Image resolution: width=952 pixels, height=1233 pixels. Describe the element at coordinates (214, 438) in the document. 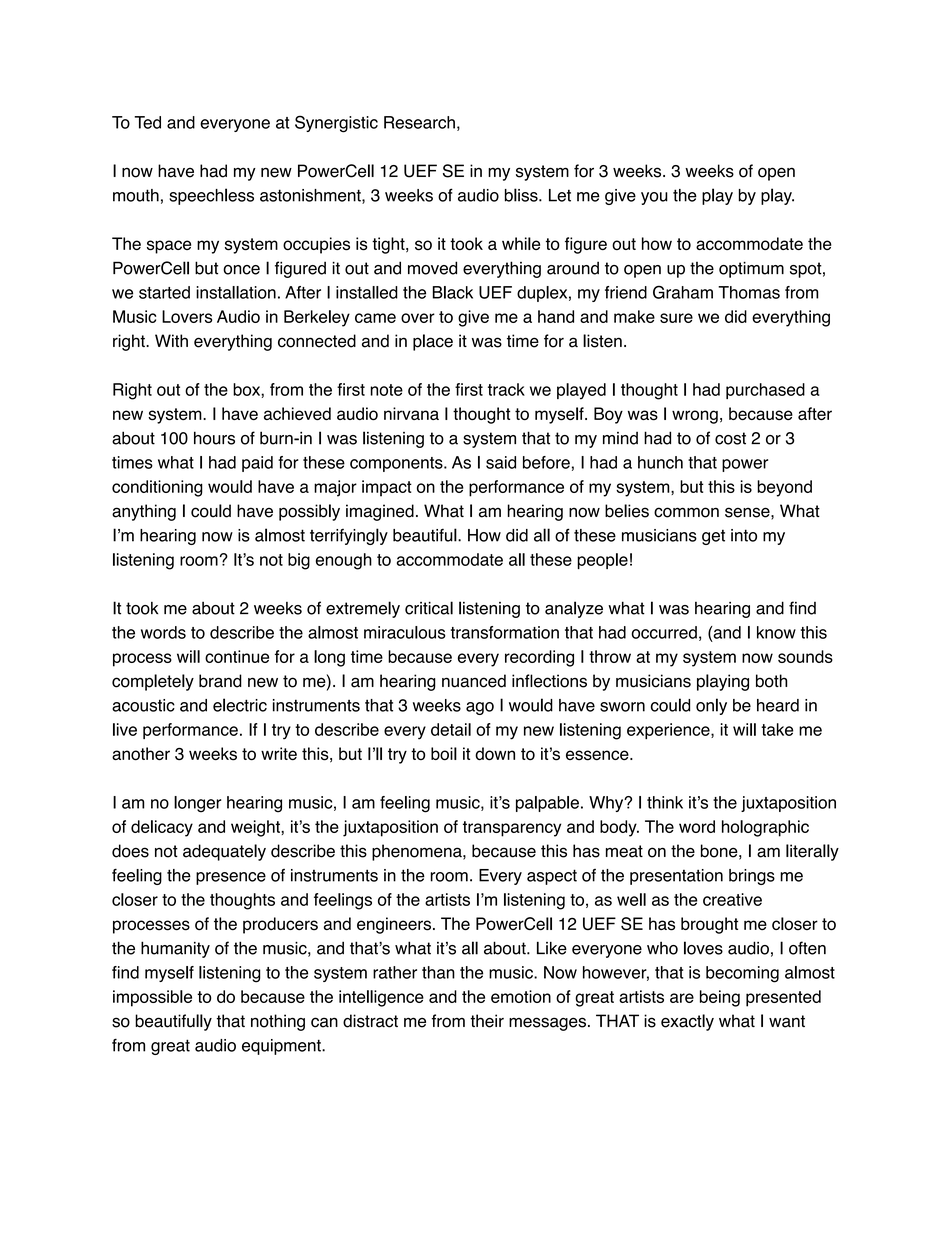

I see `hours` at that location.
